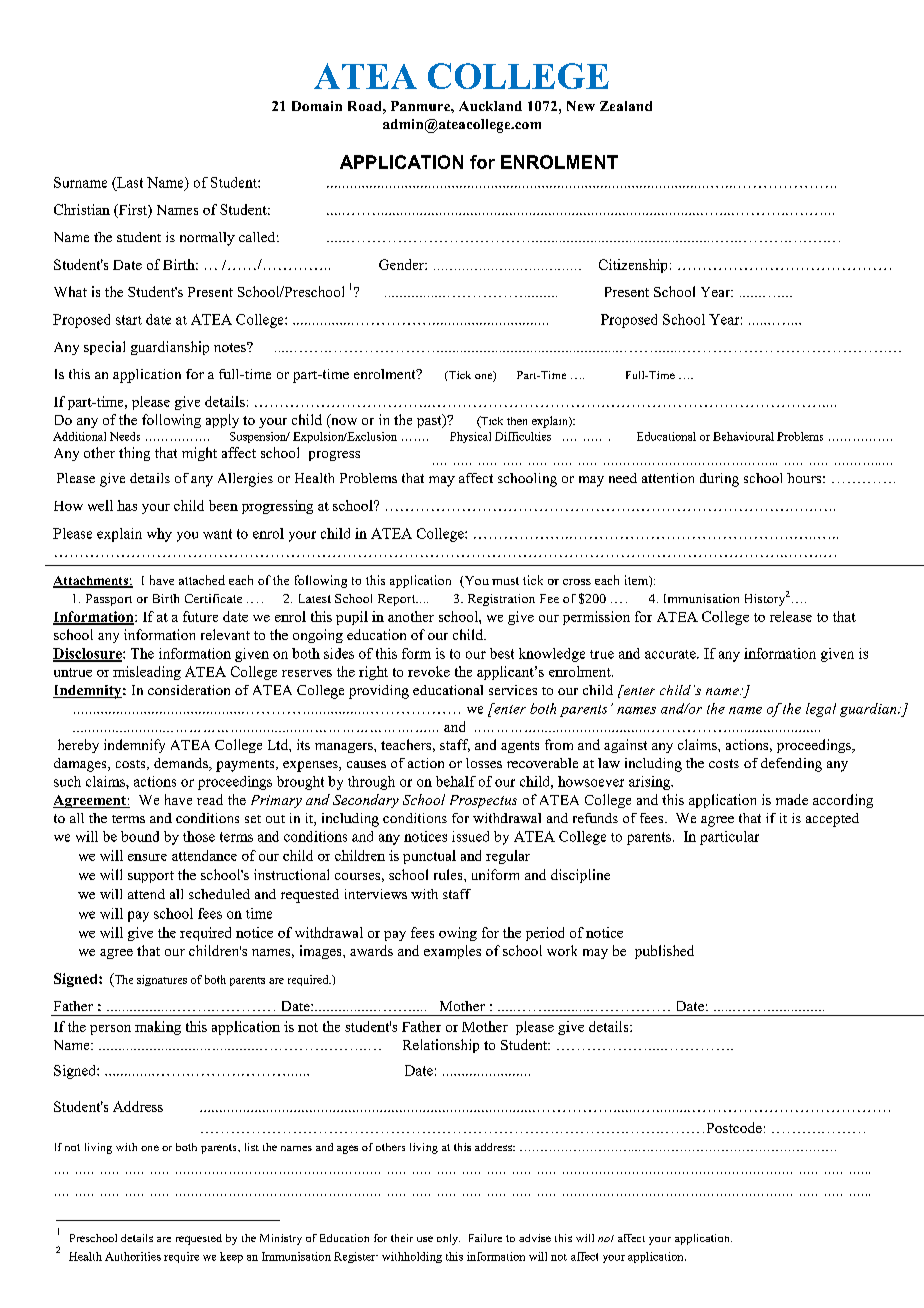 The image size is (924, 1308). I want to click on Authorities, so click(133, 1256).
